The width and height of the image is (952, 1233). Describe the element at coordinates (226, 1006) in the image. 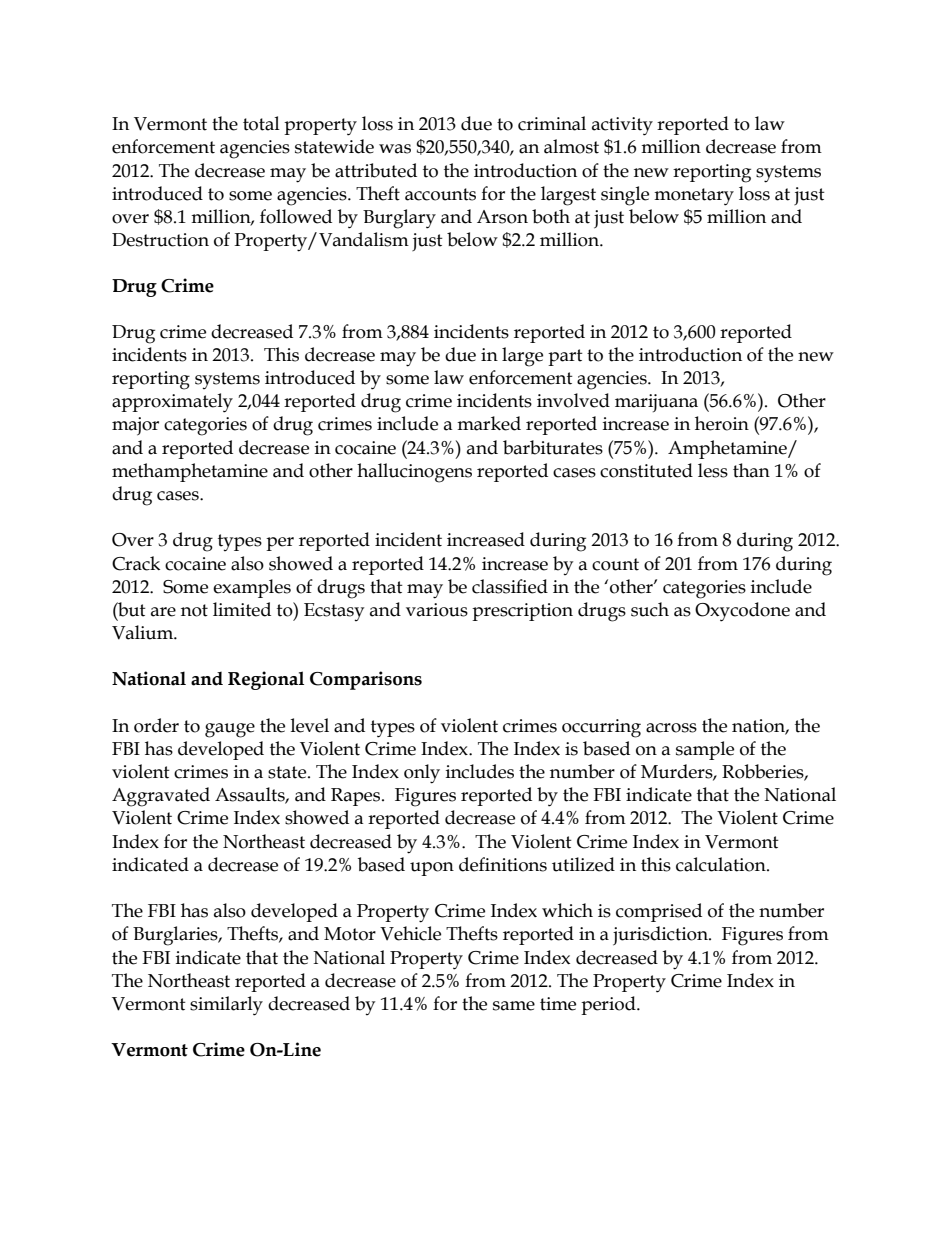

I see `similarly` at that location.
